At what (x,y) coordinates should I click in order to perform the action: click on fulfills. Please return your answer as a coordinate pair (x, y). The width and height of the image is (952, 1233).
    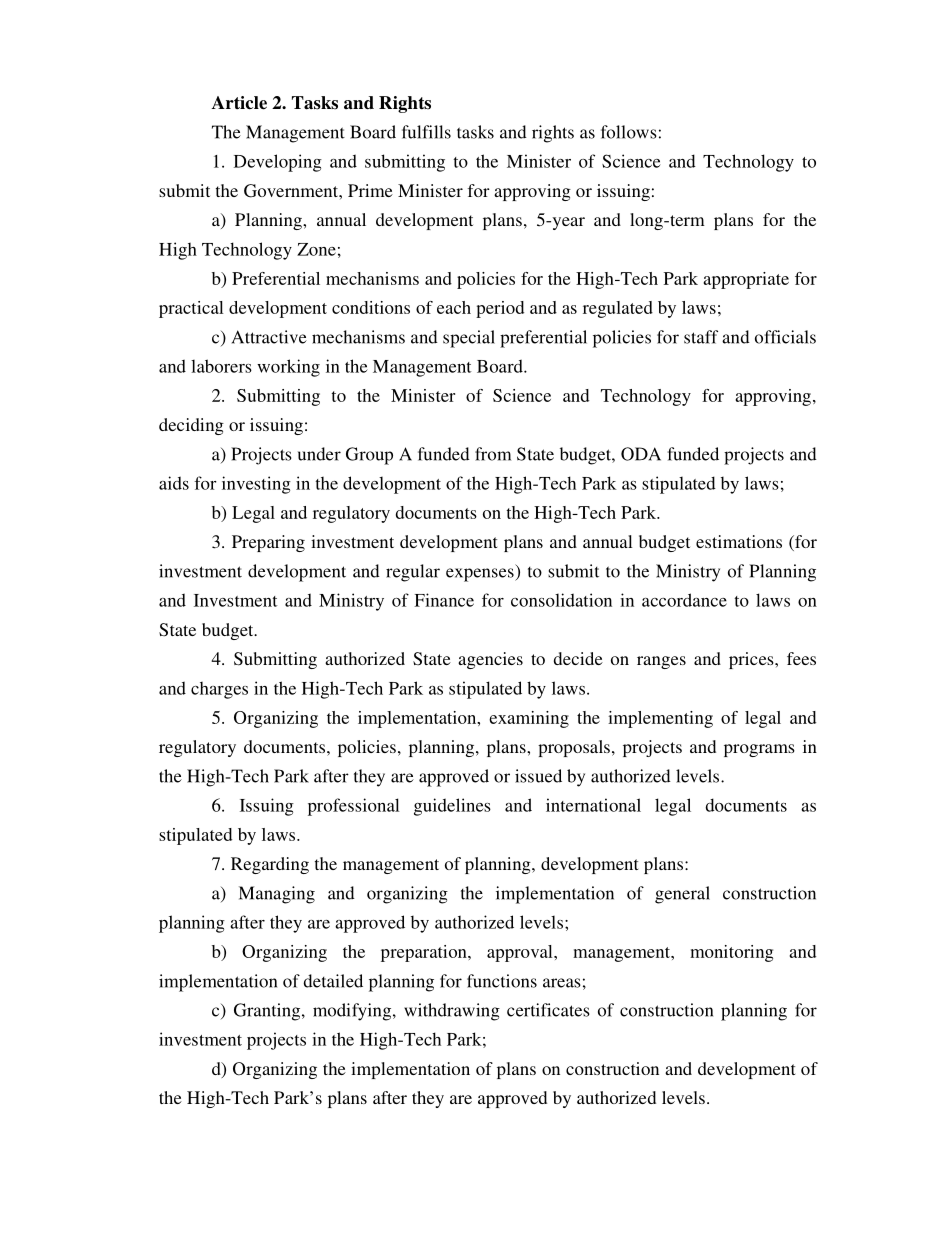
    Looking at the image, I should click on (426, 132).
